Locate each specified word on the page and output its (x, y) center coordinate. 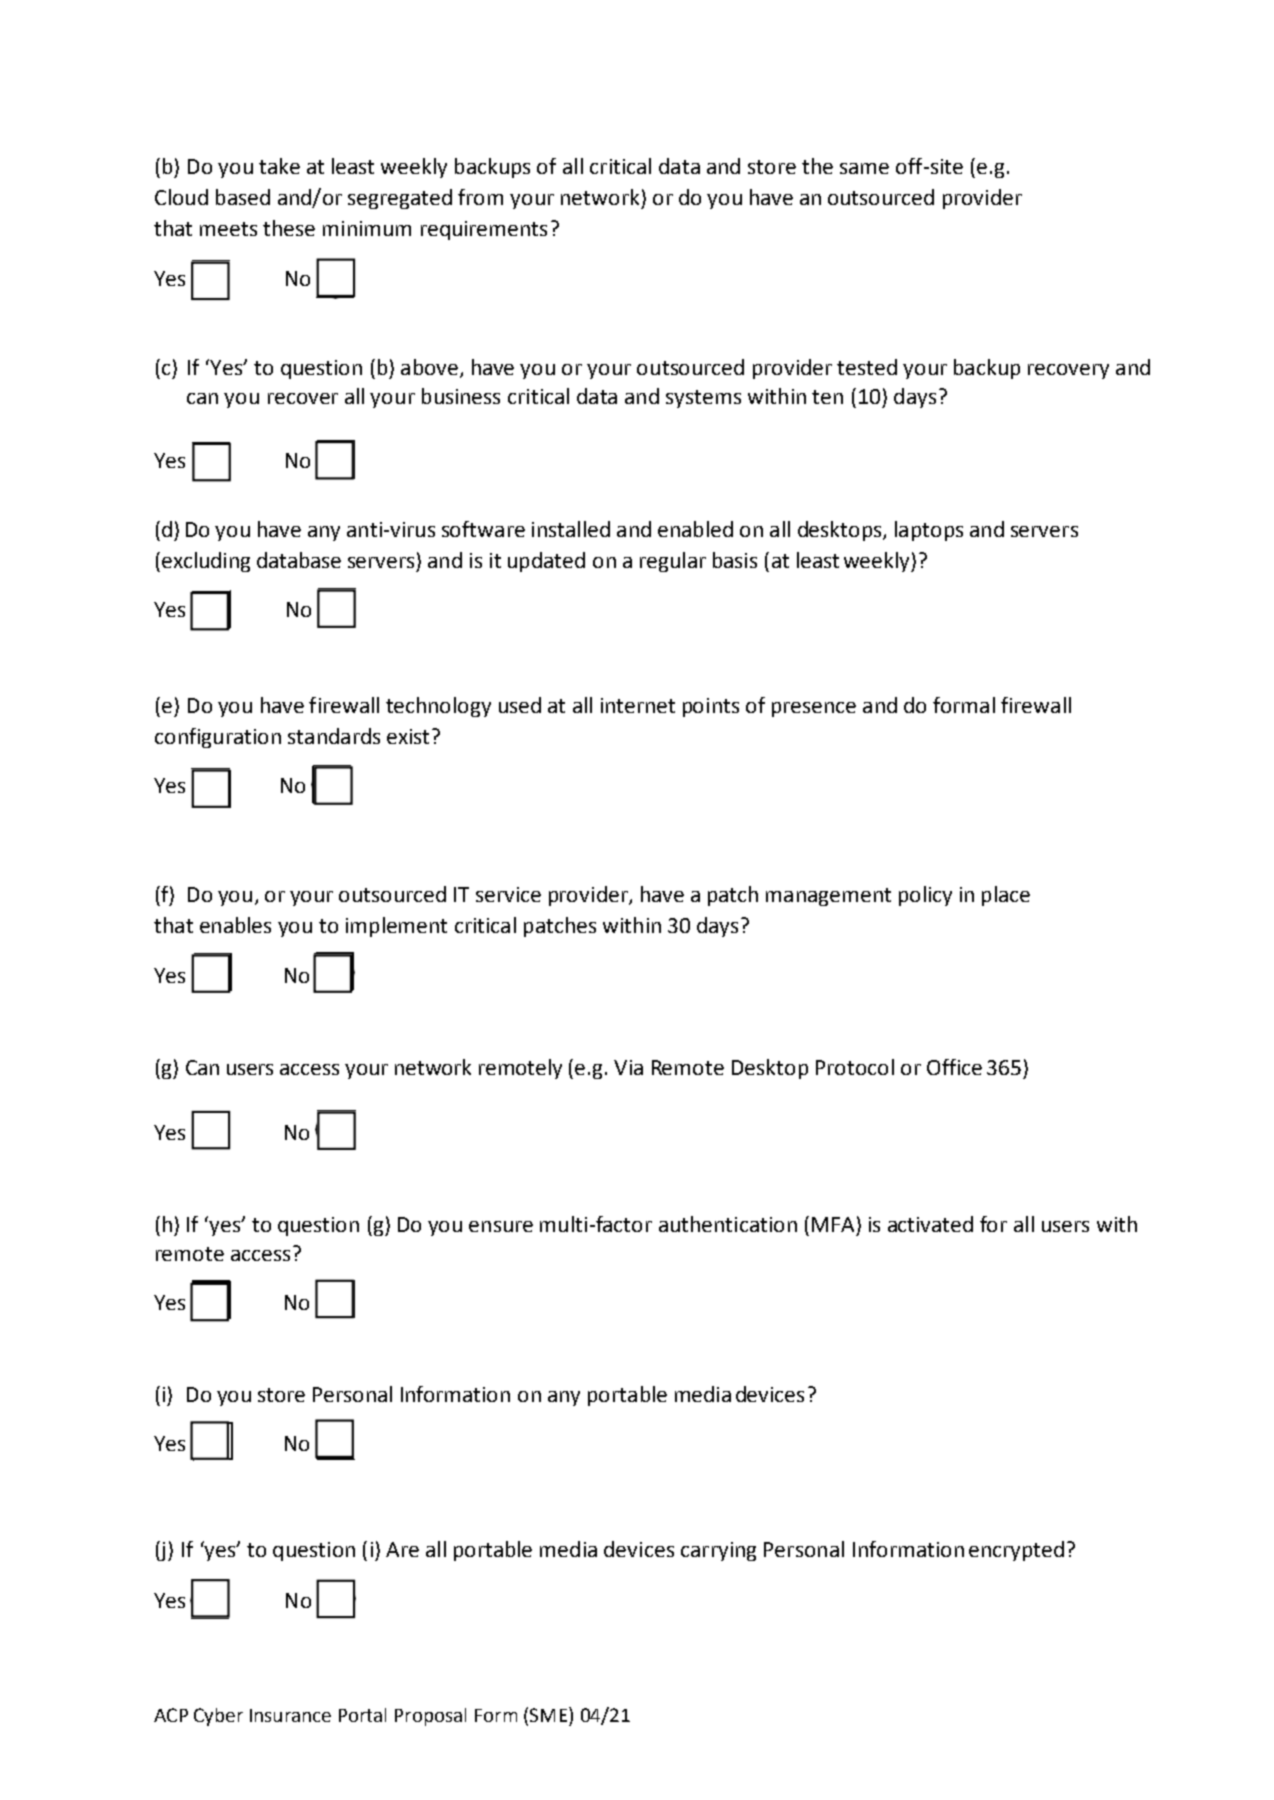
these (289, 228)
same (864, 168)
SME (548, 1715)
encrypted (1016, 1551)
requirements (484, 230)
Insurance (290, 1715)
